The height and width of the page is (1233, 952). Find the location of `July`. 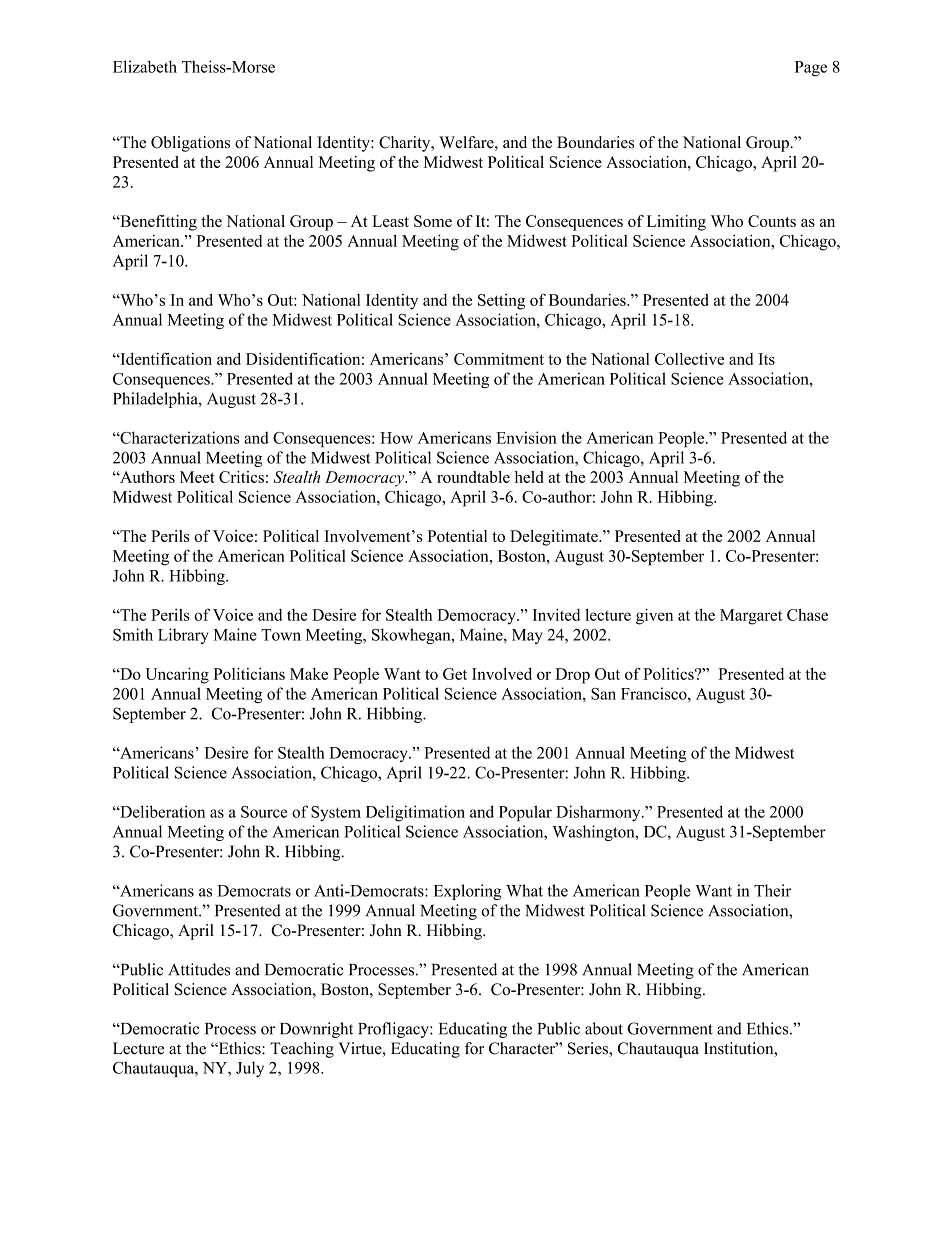

July is located at coordinates (250, 1069).
